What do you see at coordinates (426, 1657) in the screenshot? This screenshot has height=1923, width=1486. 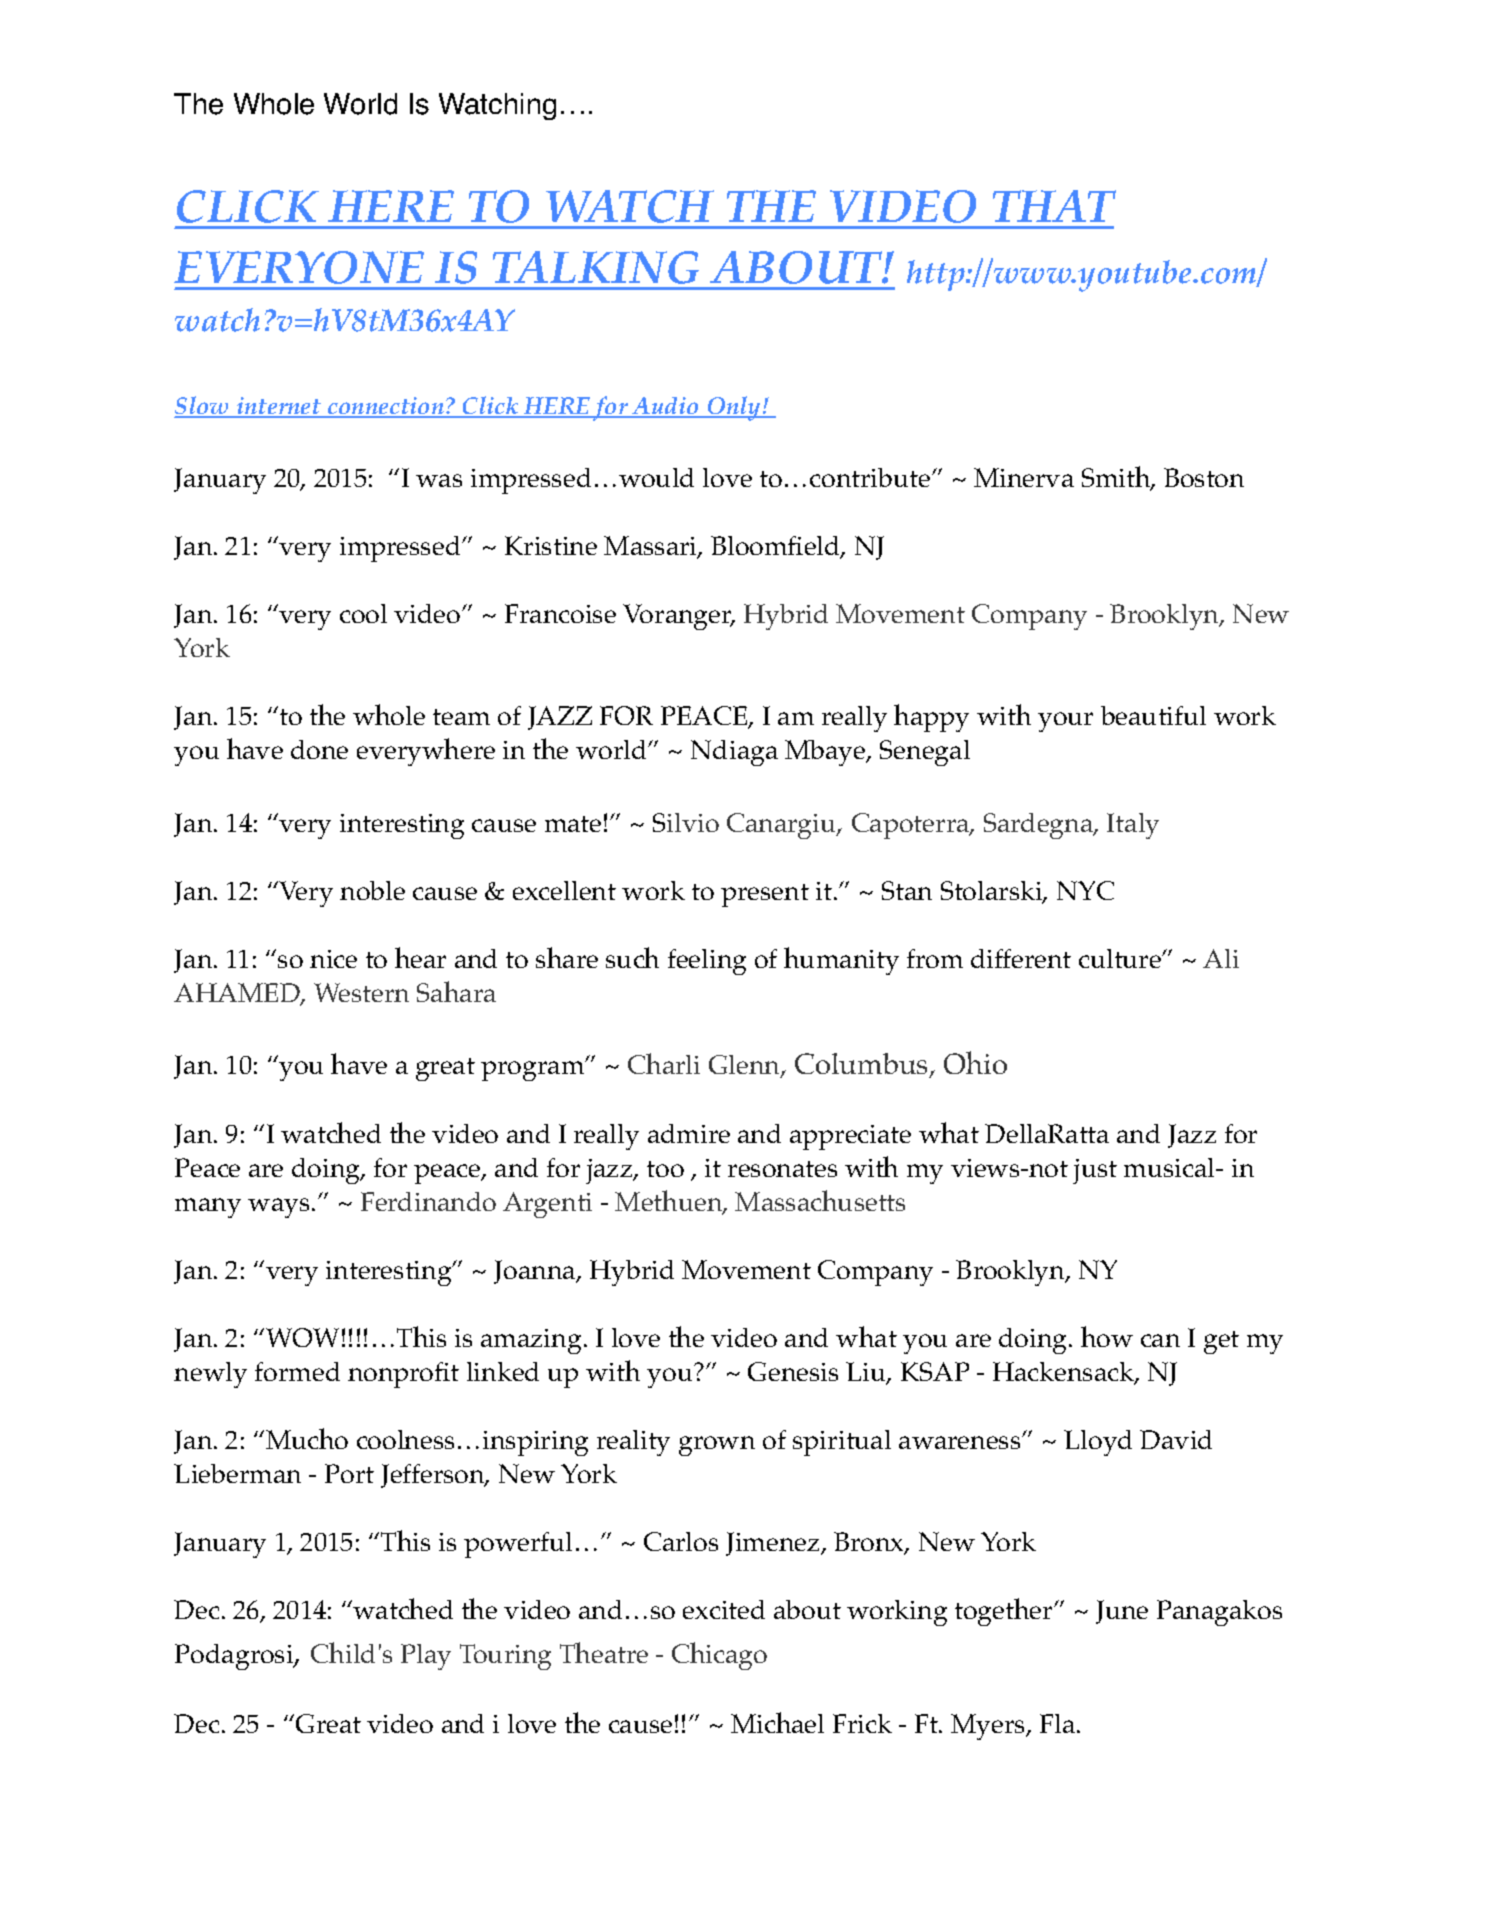 I see `Play` at bounding box center [426, 1657].
